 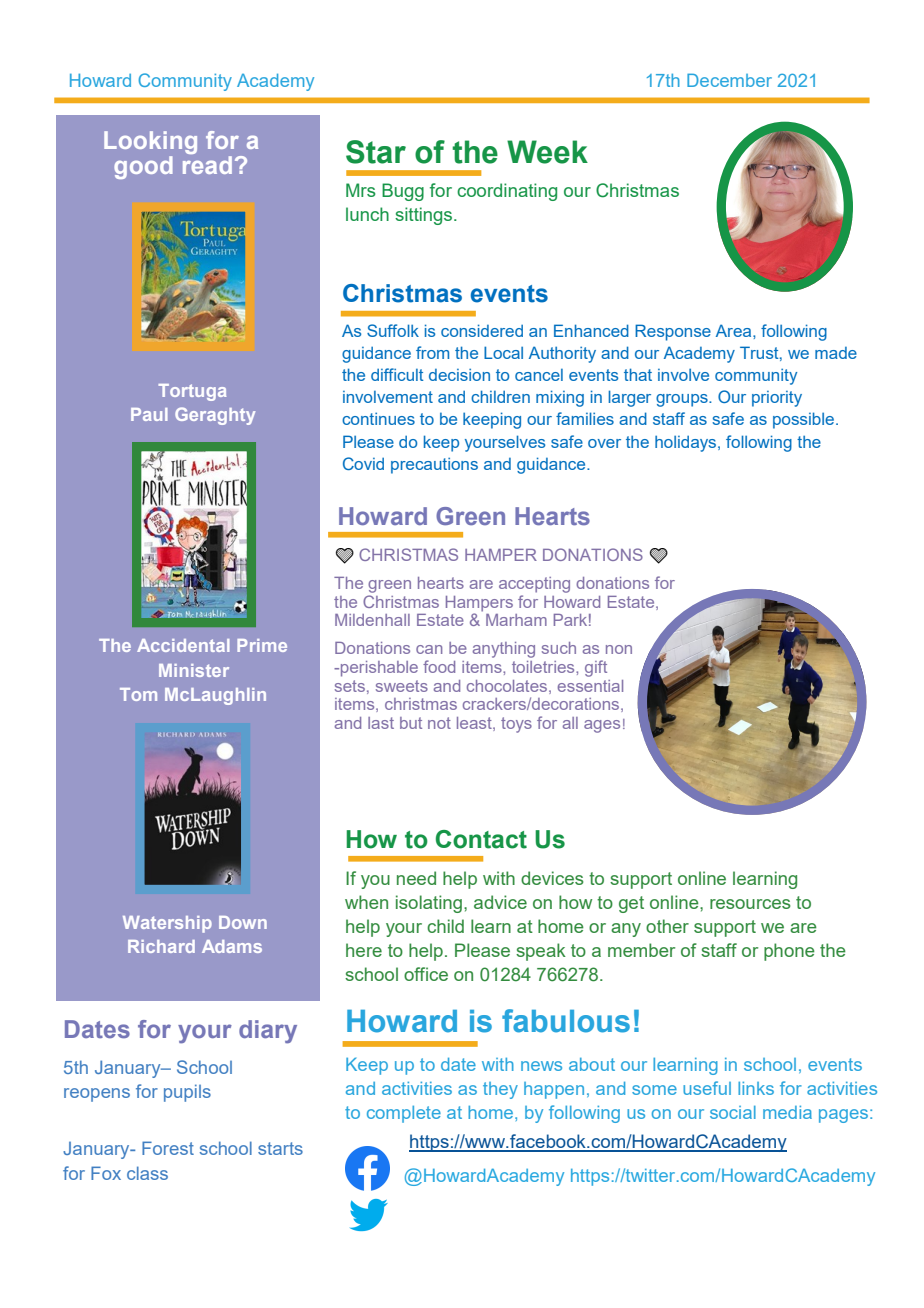 What do you see at coordinates (147, 1173) in the screenshot?
I see `class` at bounding box center [147, 1173].
